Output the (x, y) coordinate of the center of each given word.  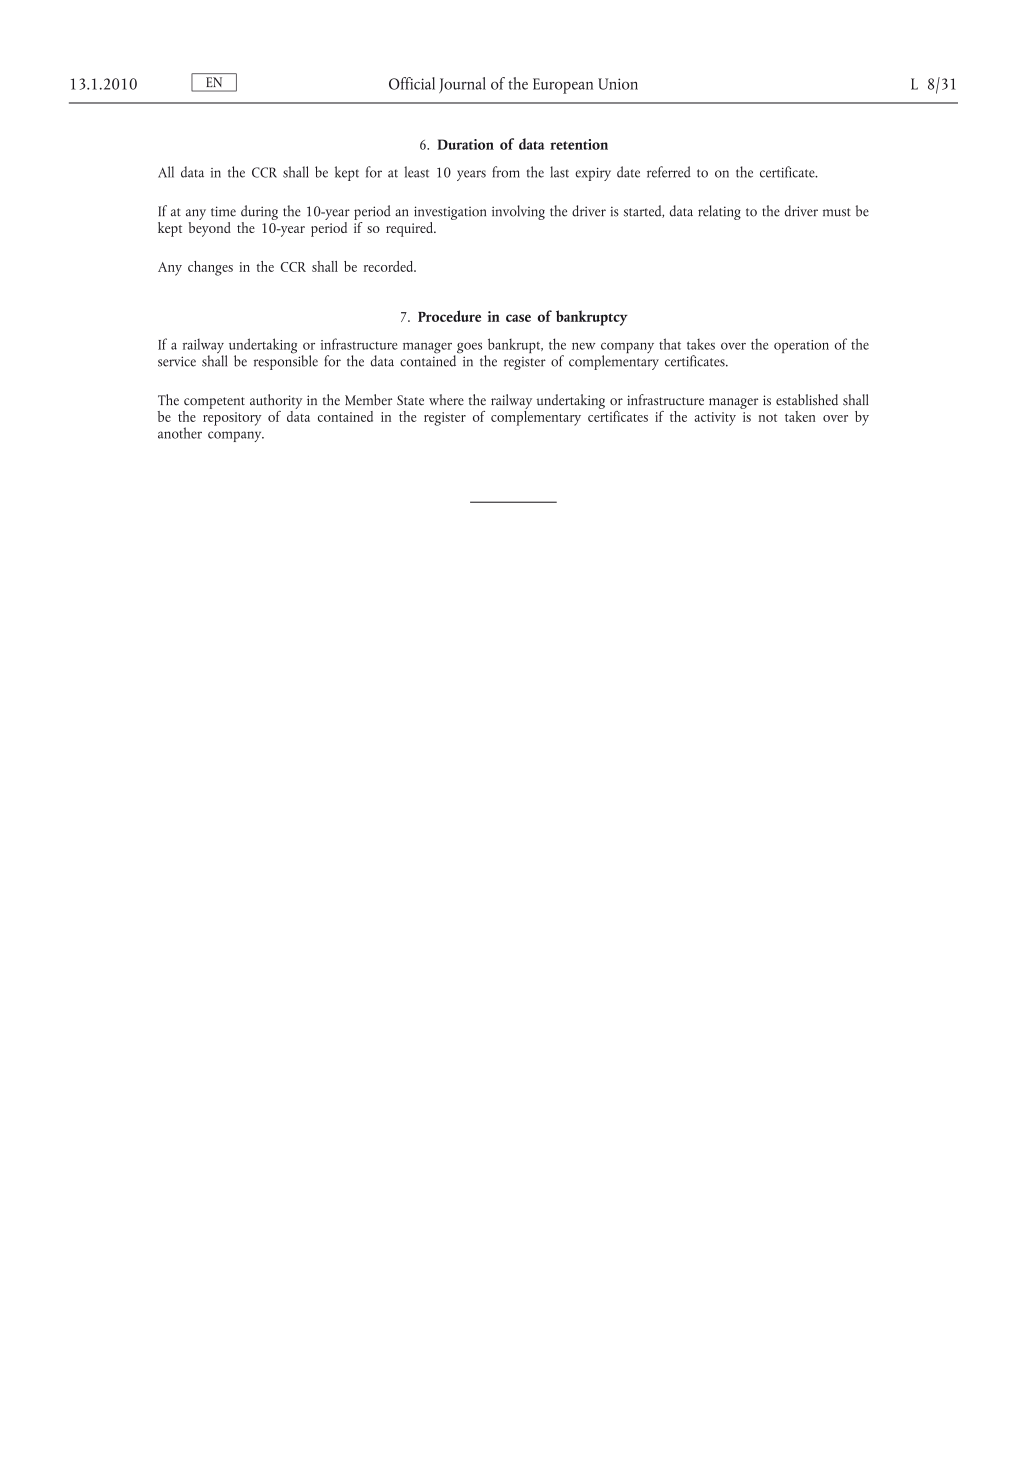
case (518, 318)
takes (701, 344)
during (259, 212)
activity (715, 419)
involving (518, 212)
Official (412, 83)
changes (210, 268)
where (446, 399)
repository (232, 419)
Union (618, 84)
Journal (462, 85)
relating (719, 212)
